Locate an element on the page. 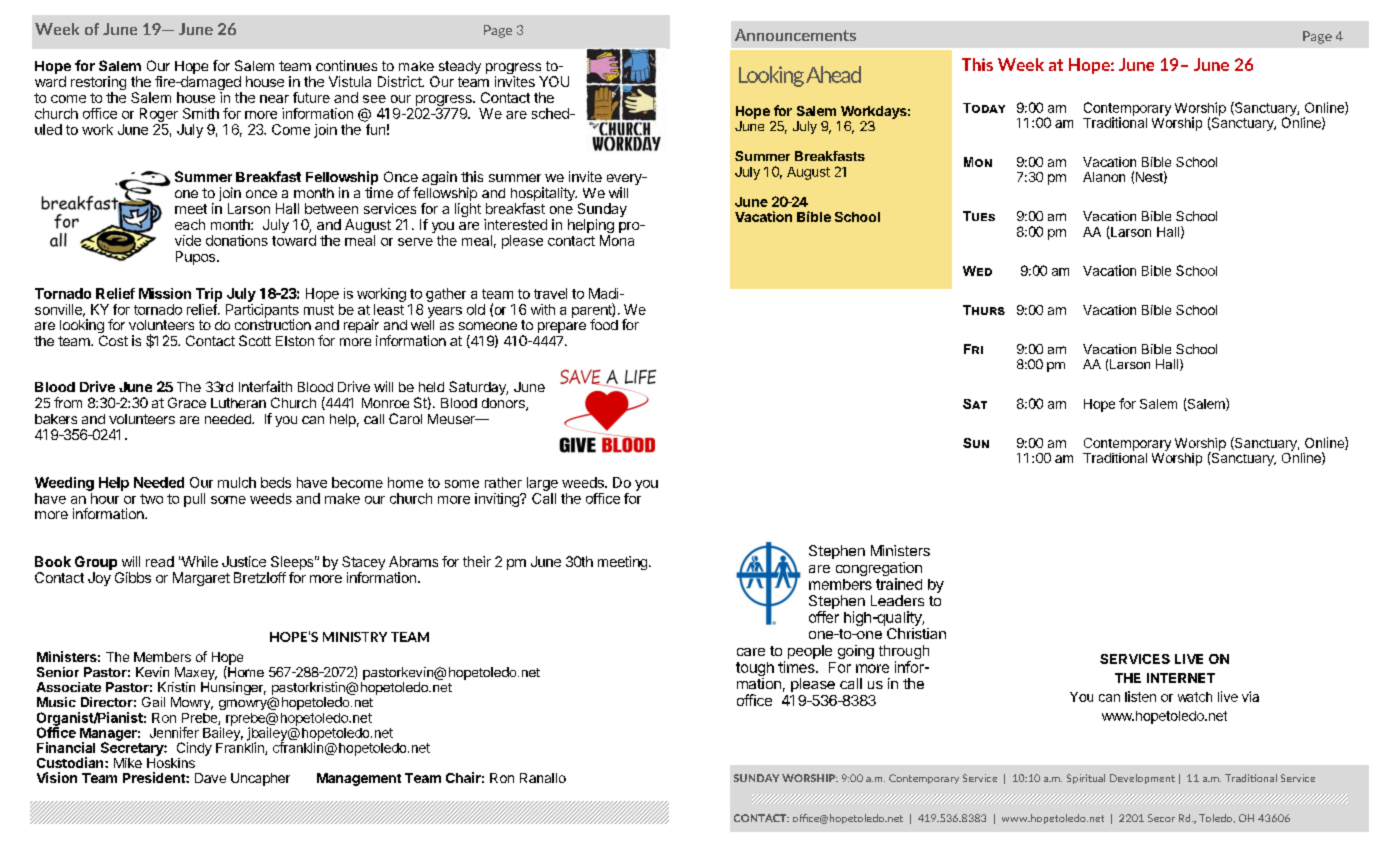 The image size is (1400, 850). Scott is located at coordinates (255, 340).
